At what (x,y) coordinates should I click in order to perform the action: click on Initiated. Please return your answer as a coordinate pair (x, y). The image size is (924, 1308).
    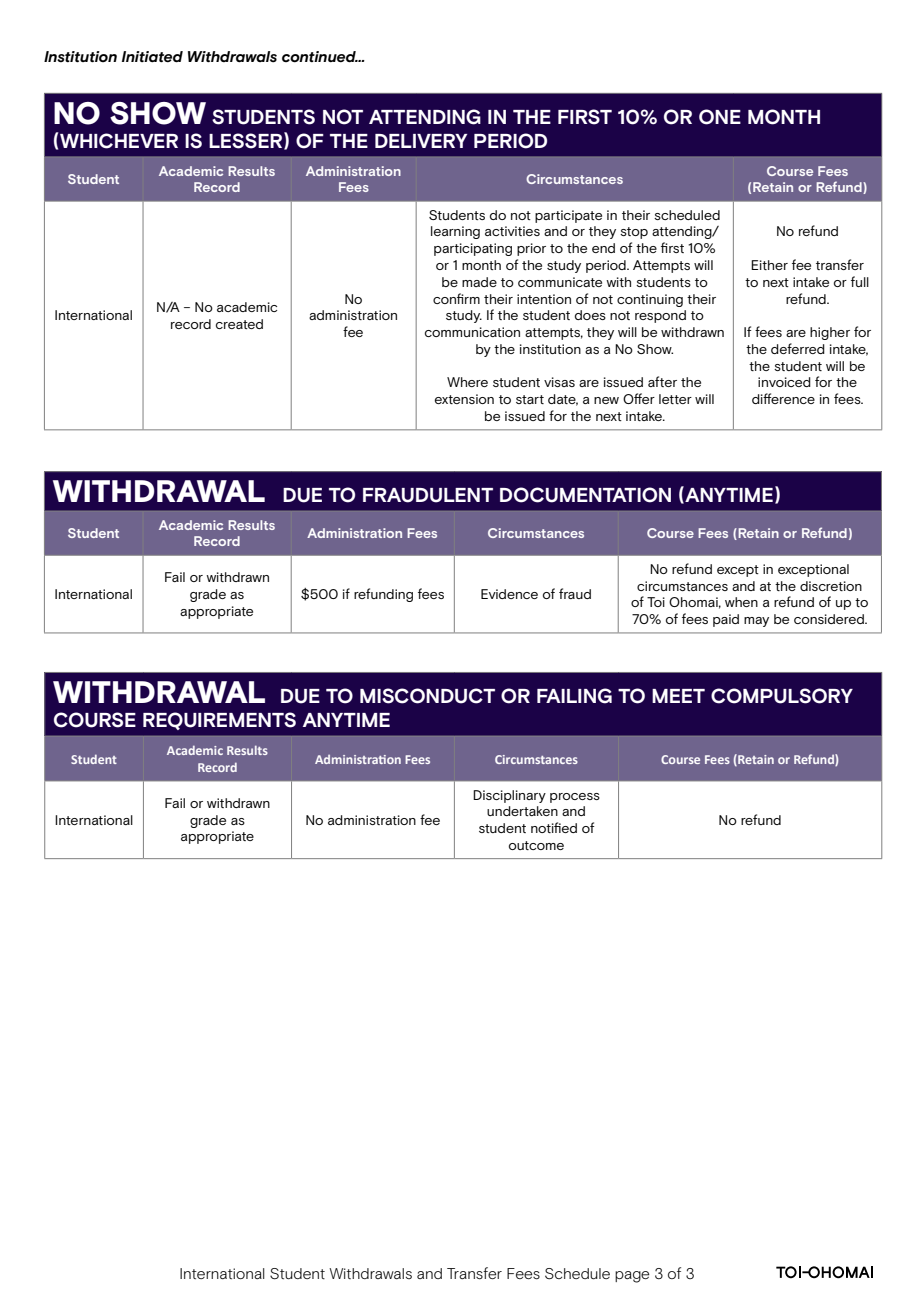
    Looking at the image, I should click on (152, 57).
